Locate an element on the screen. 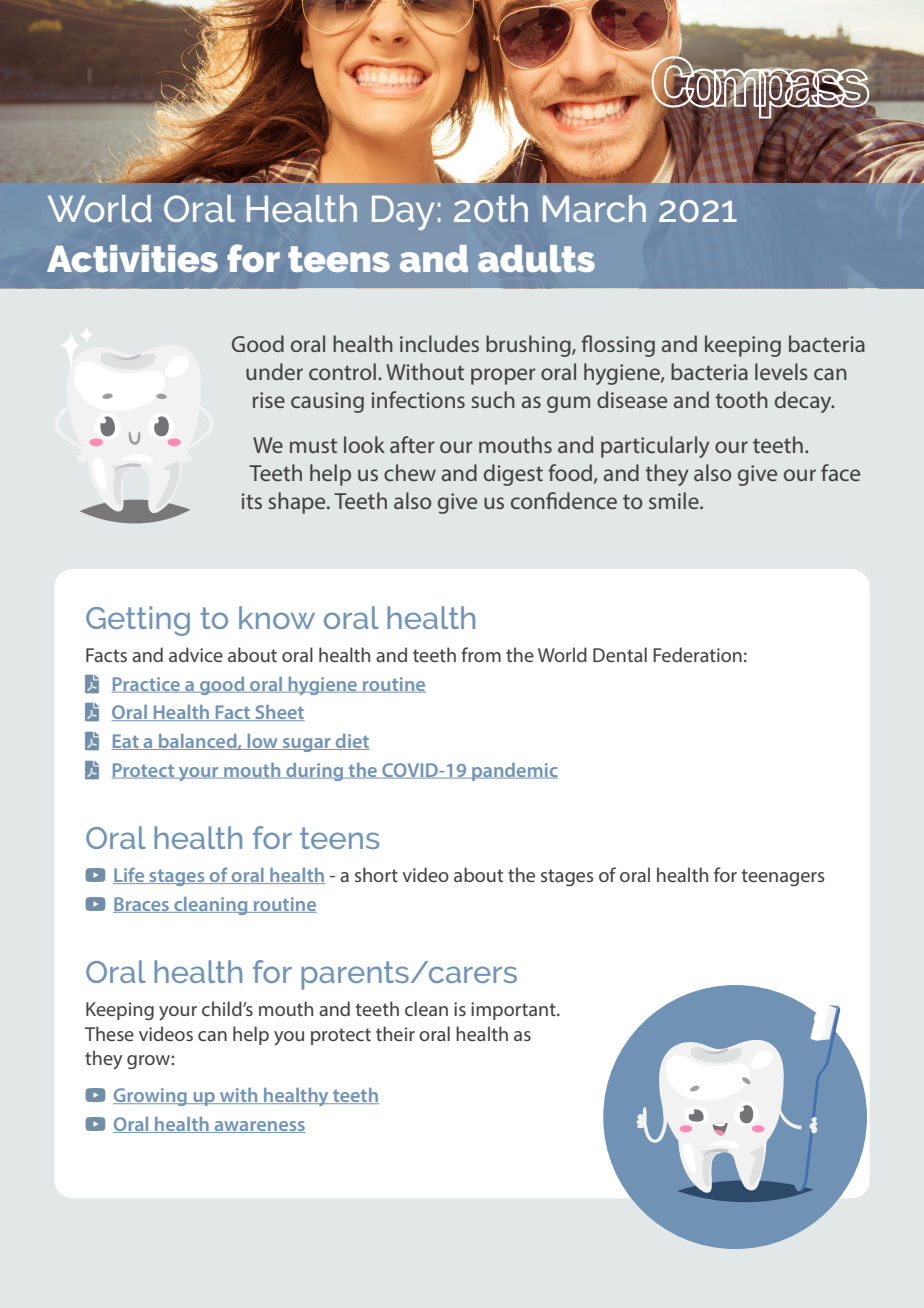 The height and width of the screenshot is (1308, 924). awareness is located at coordinates (259, 1127).
